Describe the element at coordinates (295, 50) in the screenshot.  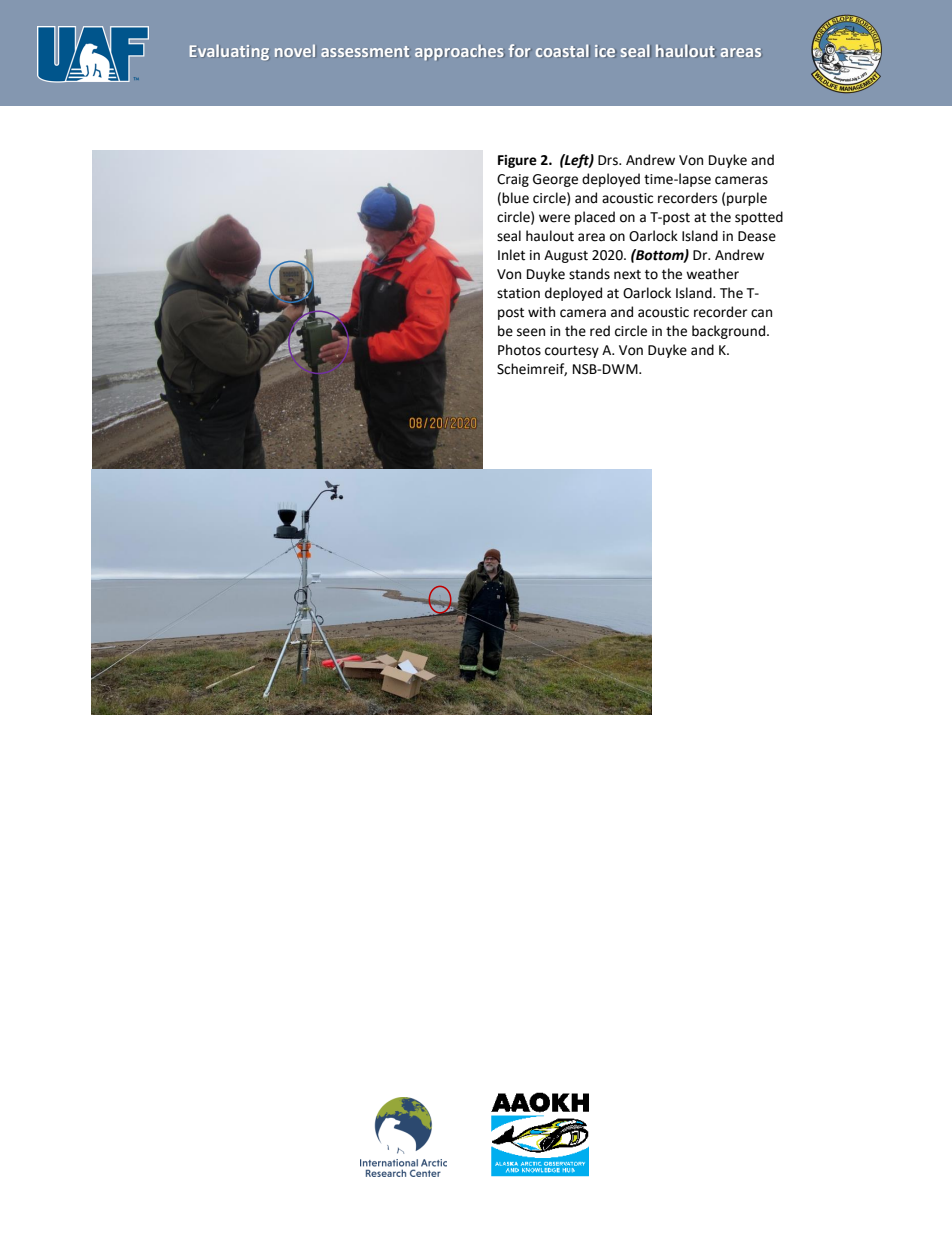
I see `novel` at that location.
